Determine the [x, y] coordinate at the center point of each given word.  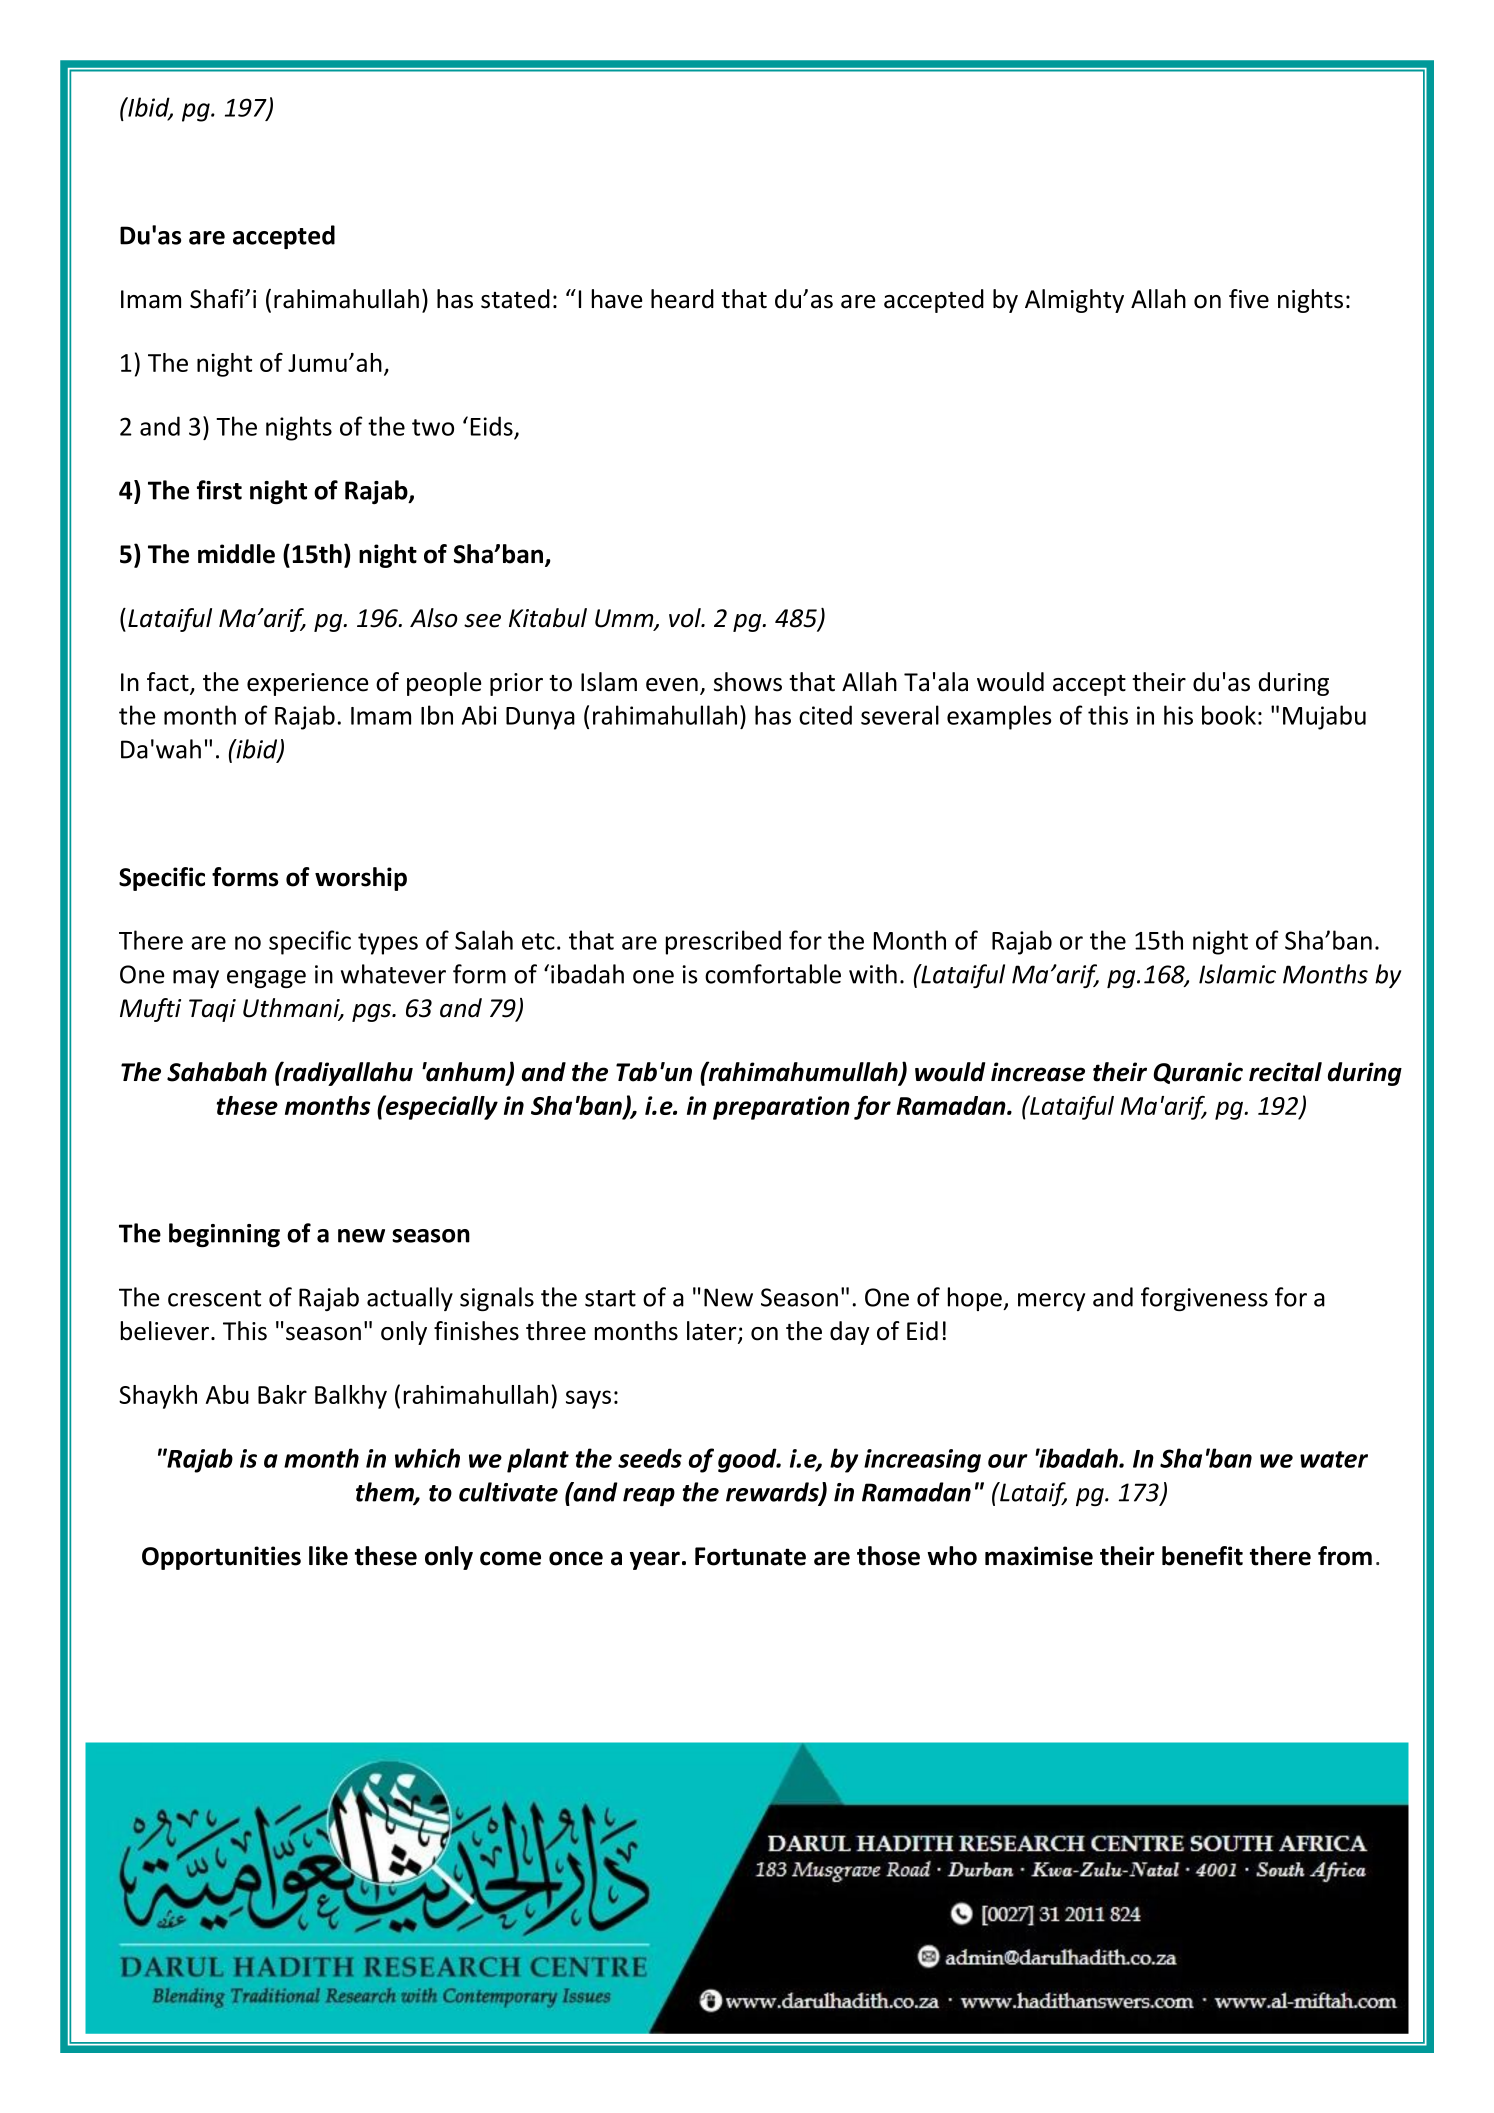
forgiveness [1204, 1299]
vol [686, 618]
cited [825, 715]
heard [682, 299]
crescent [214, 1298]
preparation [781, 1108]
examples [999, 717]
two [433, 427]
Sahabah [217, 1072]
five [1249, 299]
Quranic [1198, 1073]
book [1229, 715]
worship [361, 879]
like [328, 1556]
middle [236, 554]
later [713, 1332]
